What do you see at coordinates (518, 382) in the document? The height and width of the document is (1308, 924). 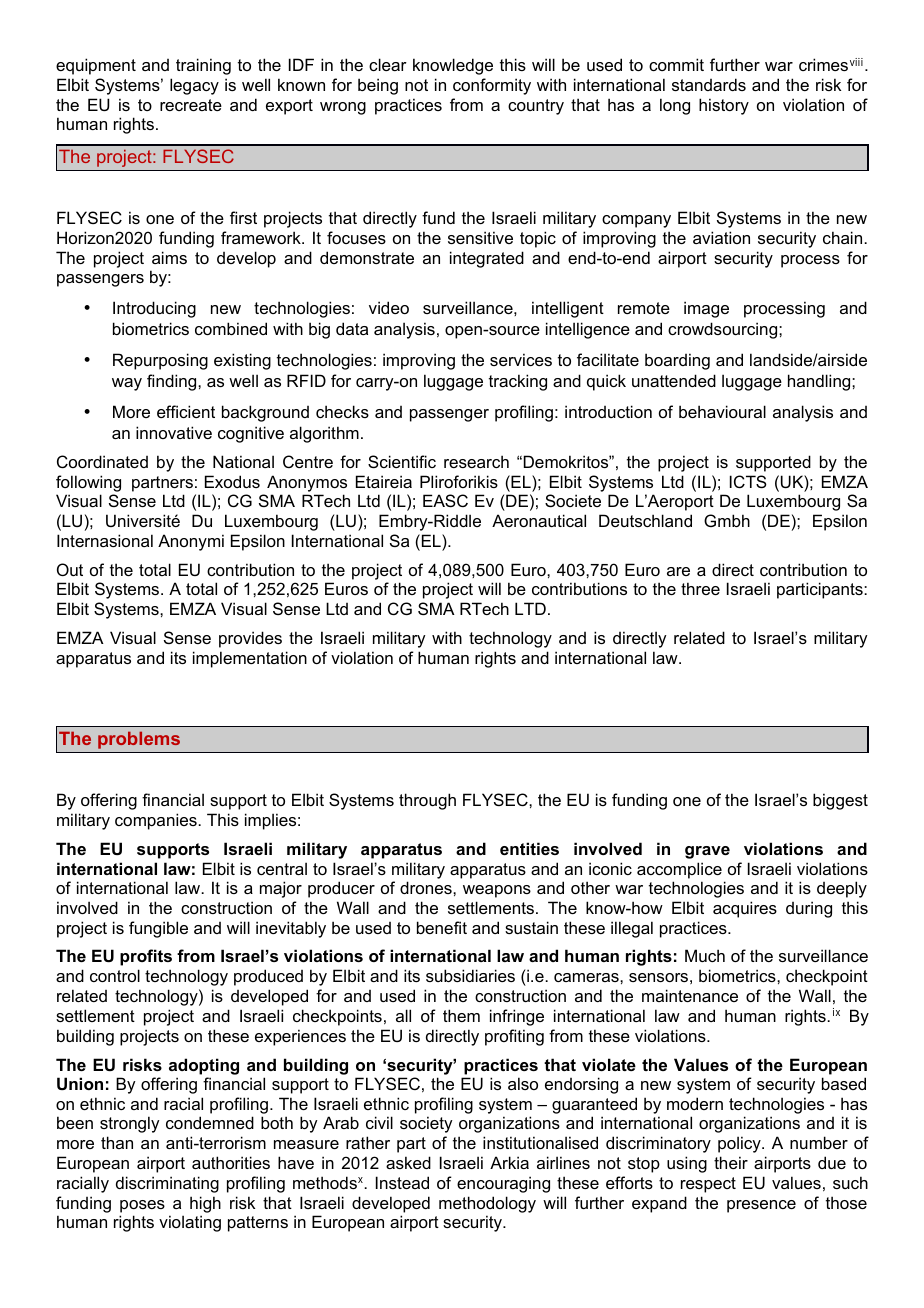 I see `tracking` at bounding box center [518, 382].
